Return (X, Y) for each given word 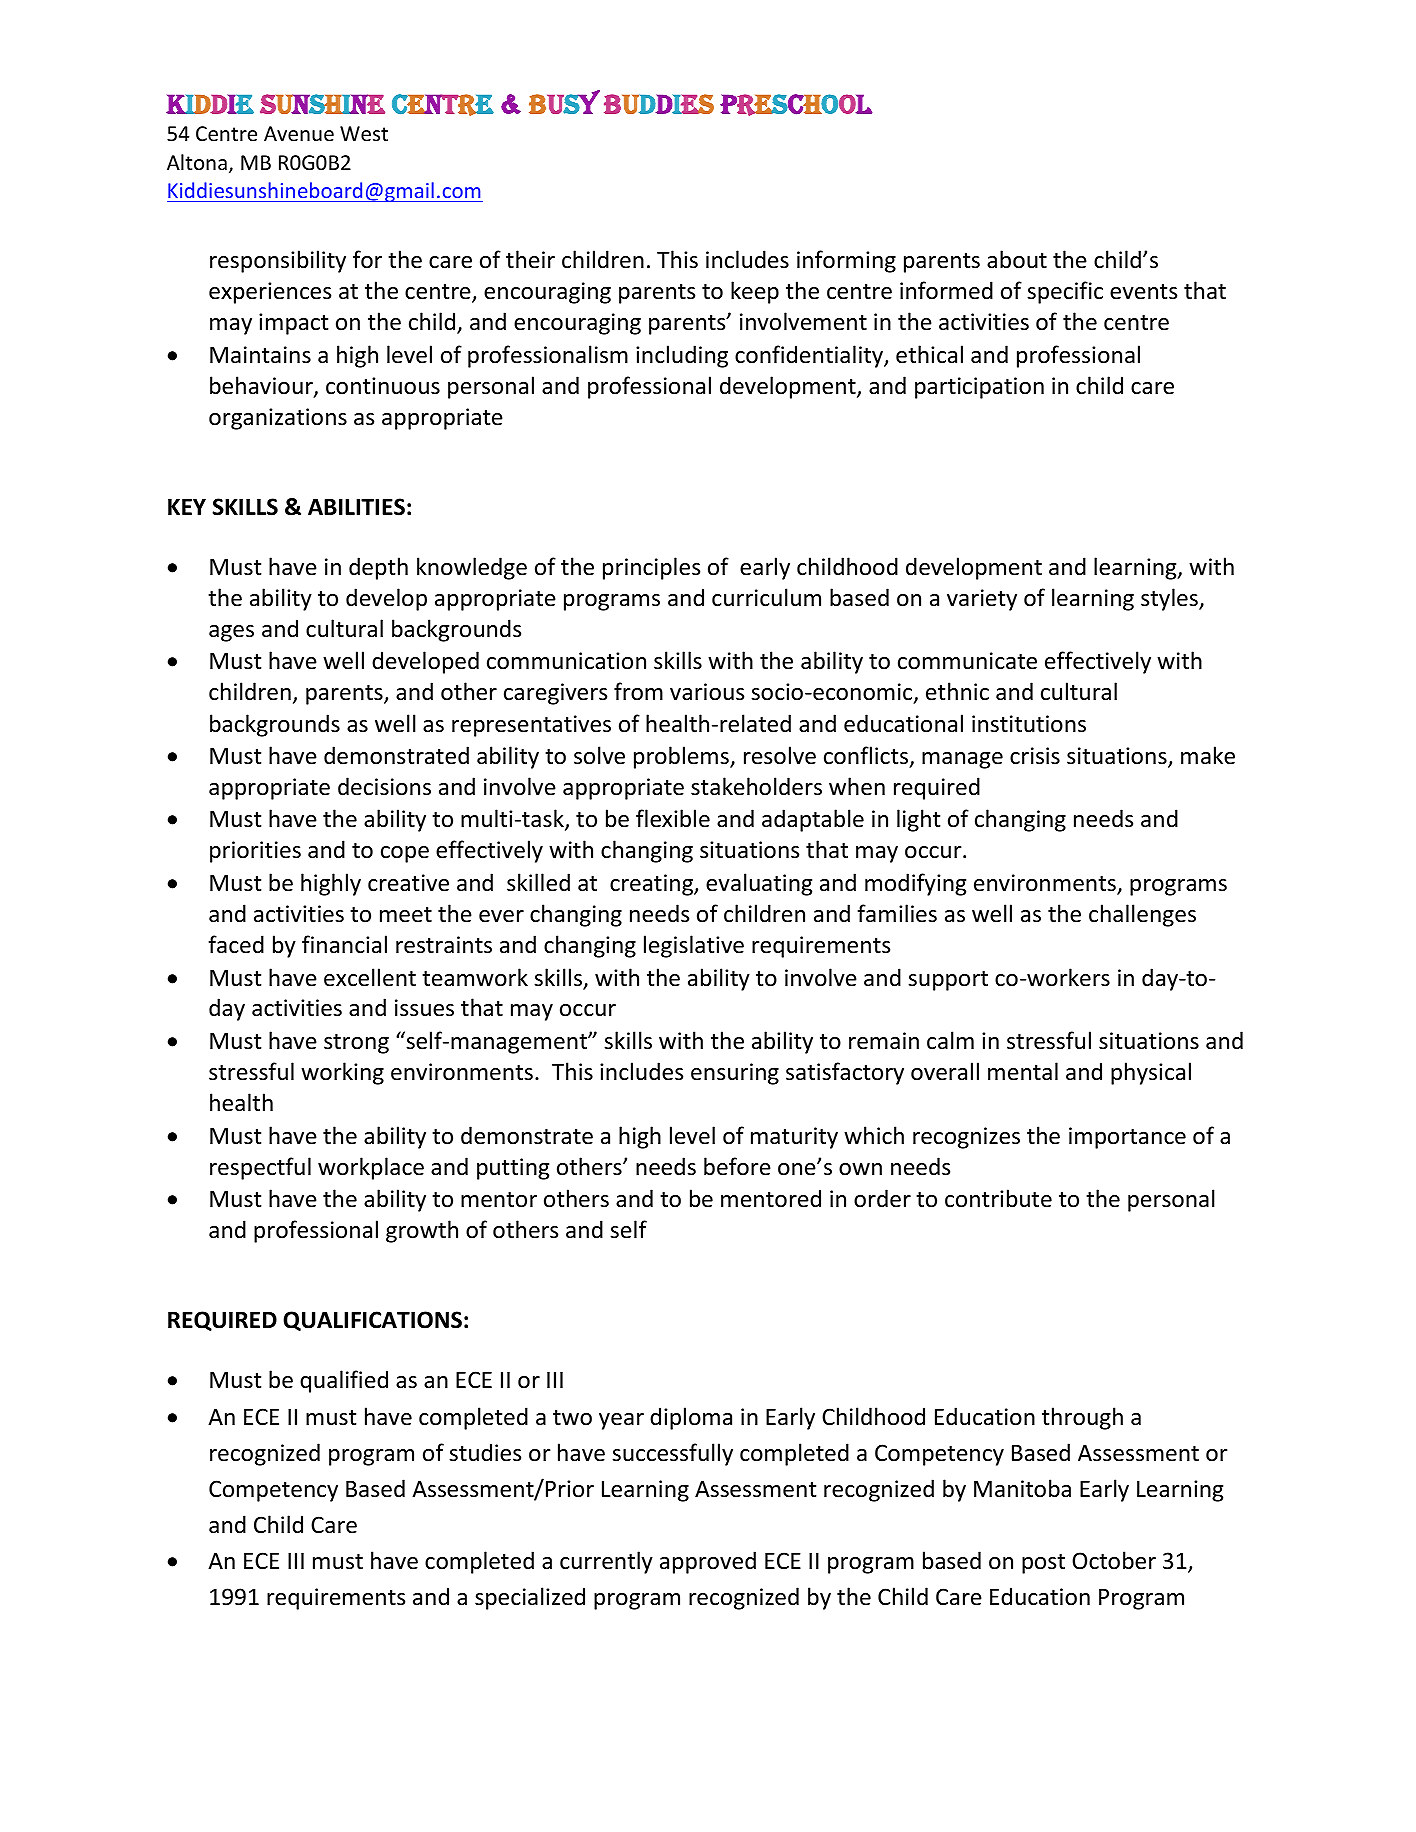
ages (231, 633)
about (1017, 259)
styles (1170, 599)
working (342, 1073)
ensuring (735, 1074)
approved (708, 1562)
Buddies (659, 104)
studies (485, 1452)
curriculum (766, 597)
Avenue (299, 134)
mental (1023, 1071)
